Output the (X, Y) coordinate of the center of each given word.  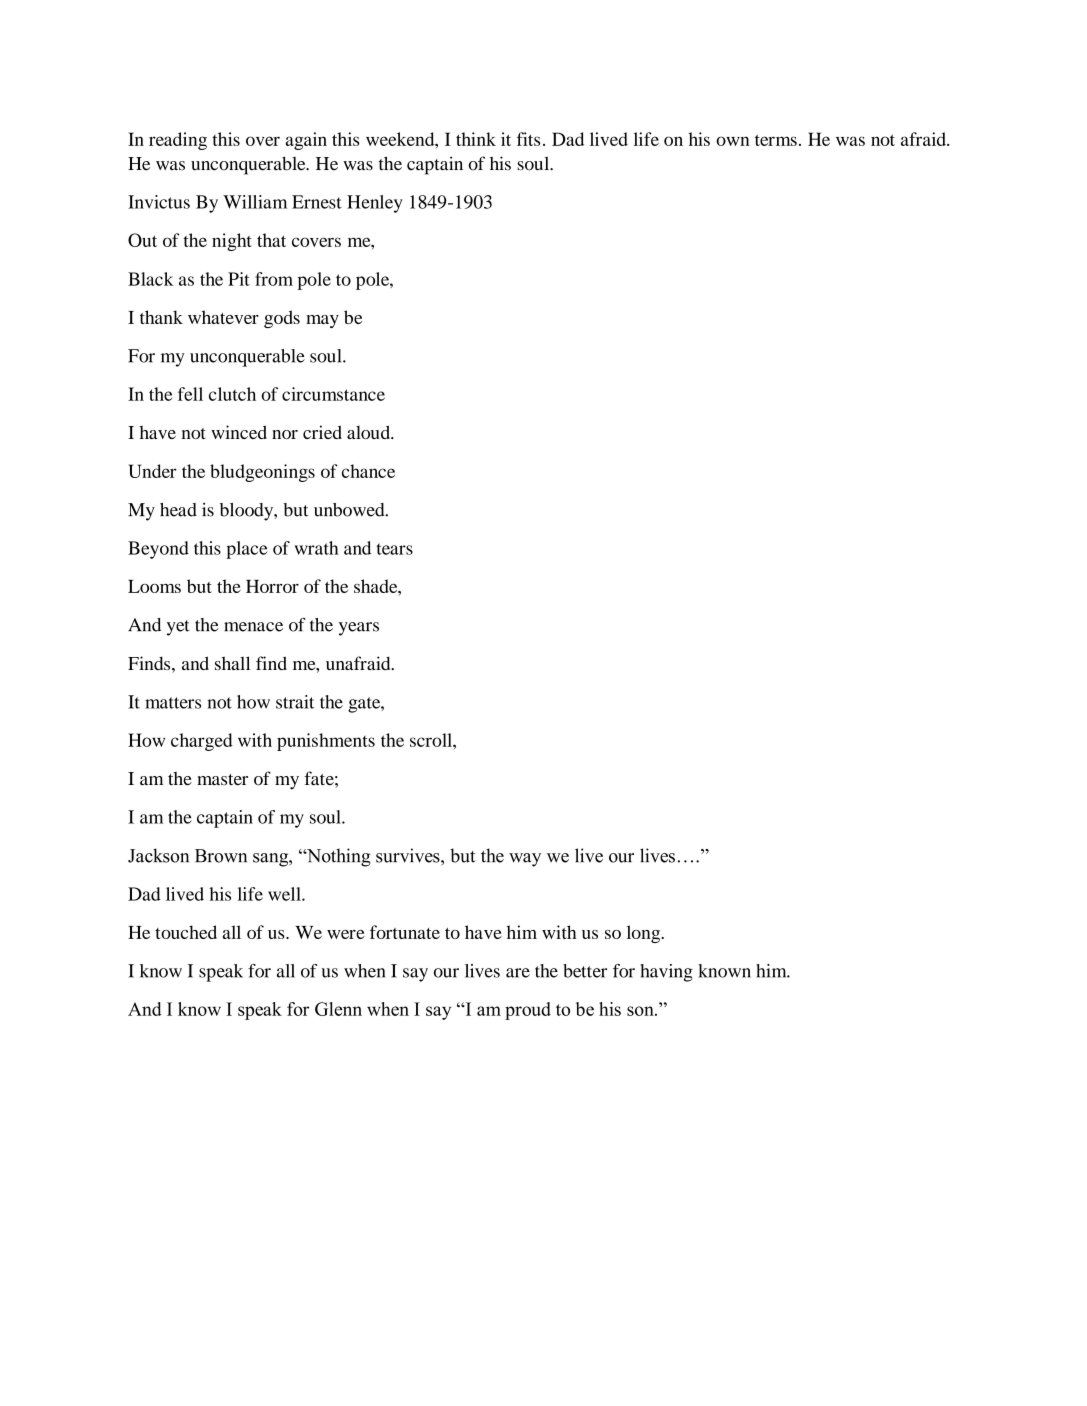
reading (178, 141)
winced (239, 432)
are (518, 973)
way (525, 860)
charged (202, 742)
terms (776, 140)
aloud (370, 432)
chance (368, 471)
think (476, 139)
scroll (432, 740)
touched (186, 932)
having (666, 973)
